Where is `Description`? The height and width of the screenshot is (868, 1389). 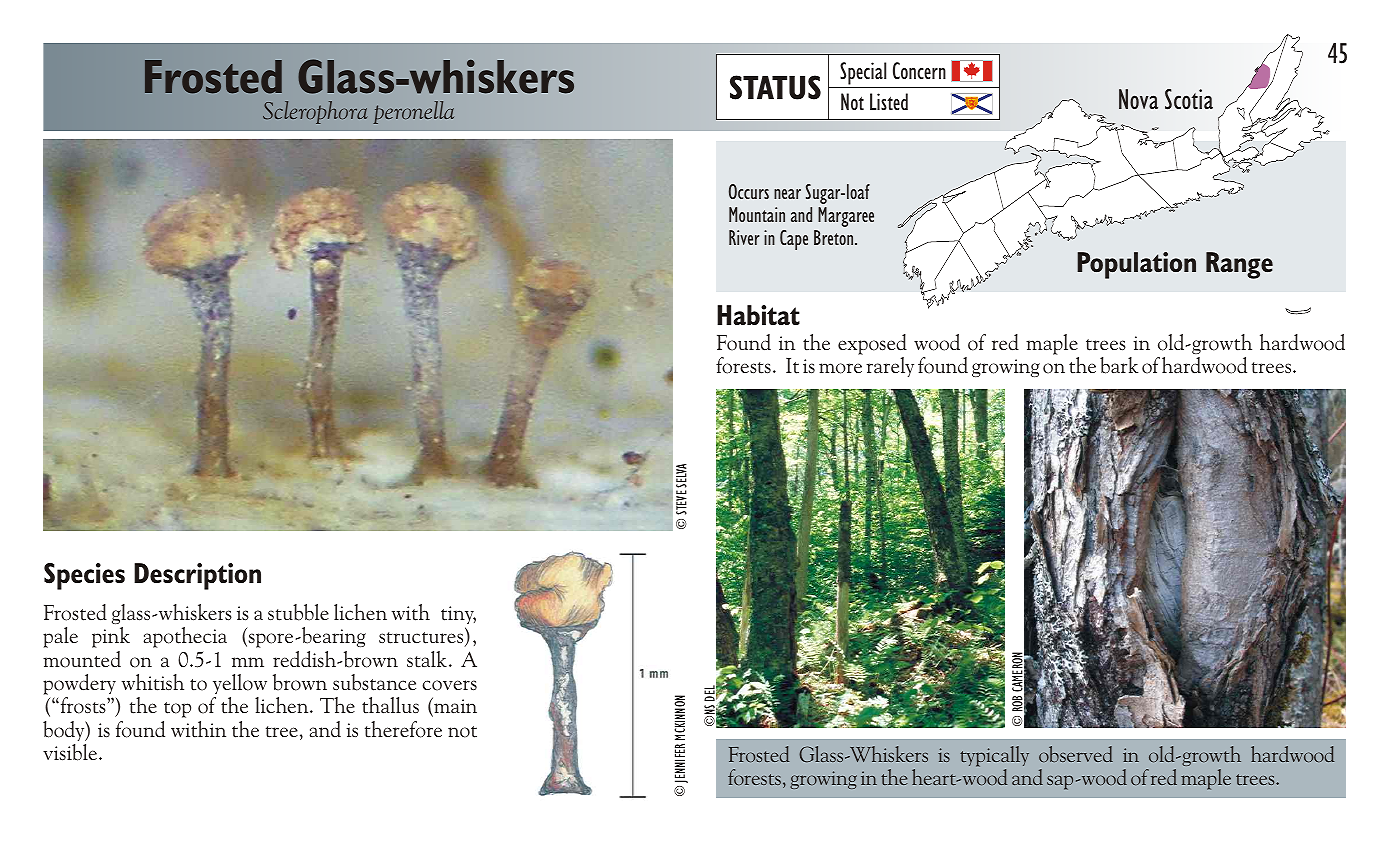
Description is located at coordinates (197, 576).
